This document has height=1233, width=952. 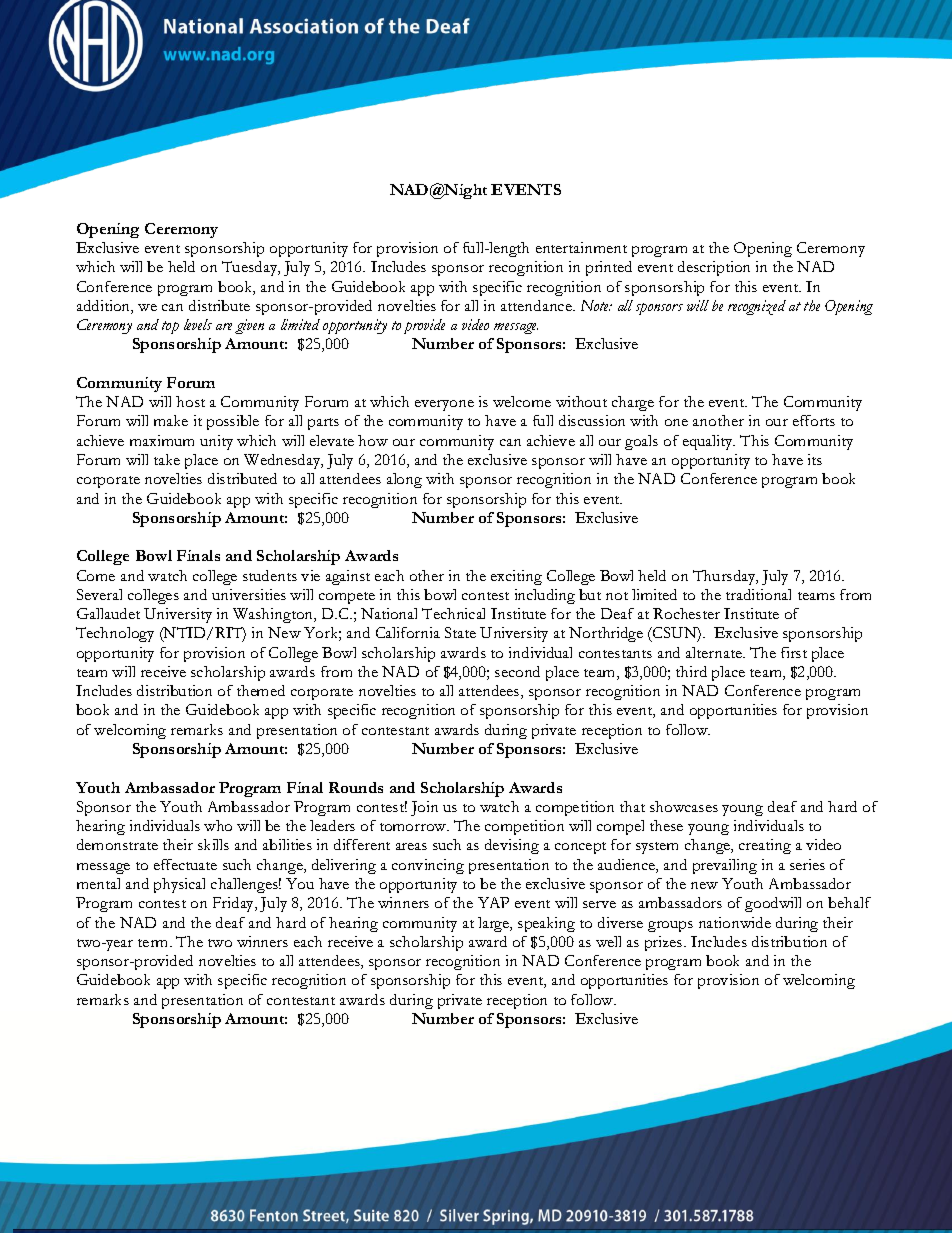 What do you see at coordinates (714, 268) in the document?
I see `description` at bounding box center [714, 268].
